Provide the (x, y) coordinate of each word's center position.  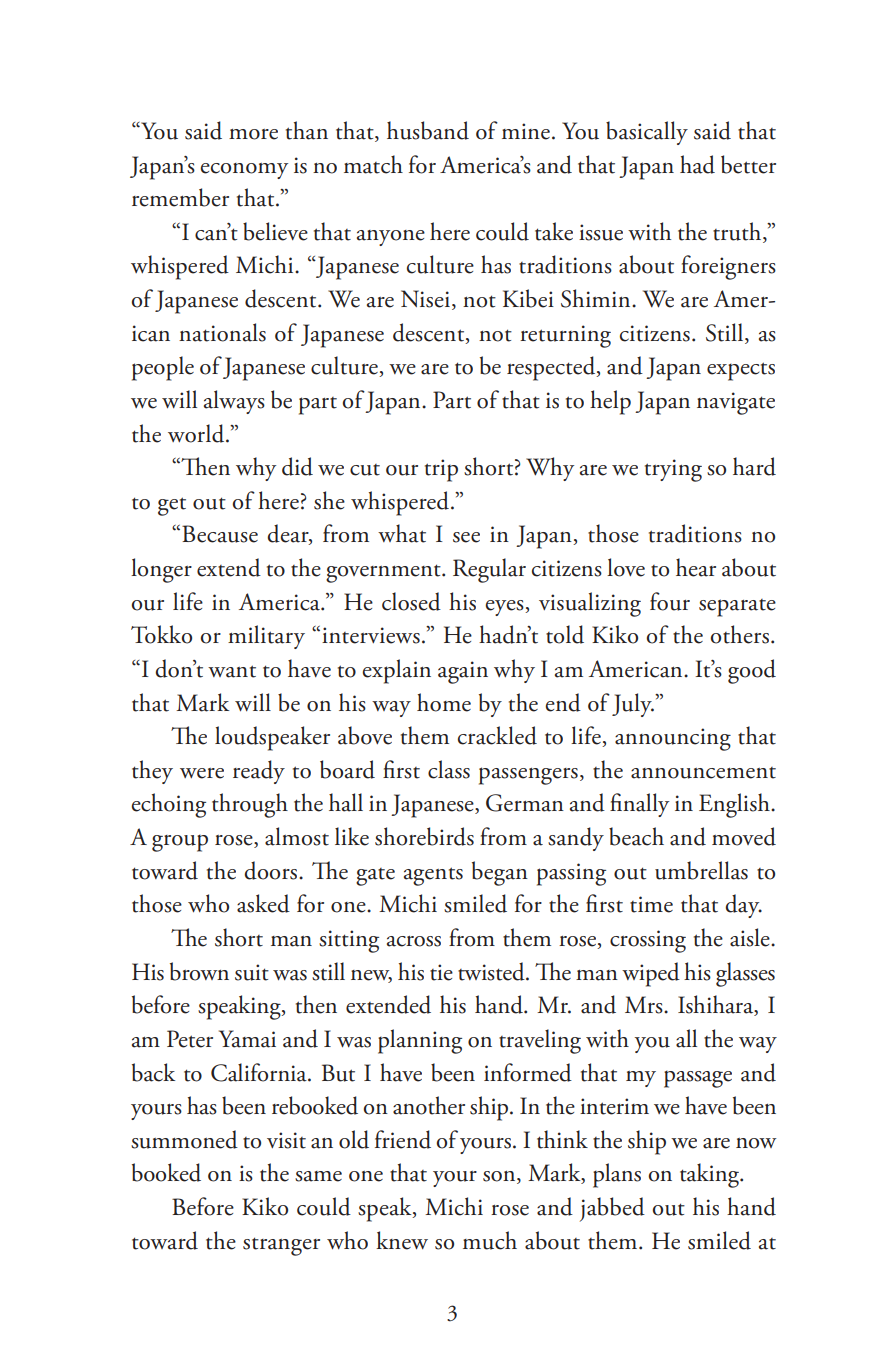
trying (673, 470)
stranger (281, 1246)
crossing (648, 941)
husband (428, 130)
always (234, 402)
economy (244, 171)
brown (199, 971)
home (444, 702)
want (232, 671)
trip (441, 470)
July (633, 705)
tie (441, 972)
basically (647, 133)
